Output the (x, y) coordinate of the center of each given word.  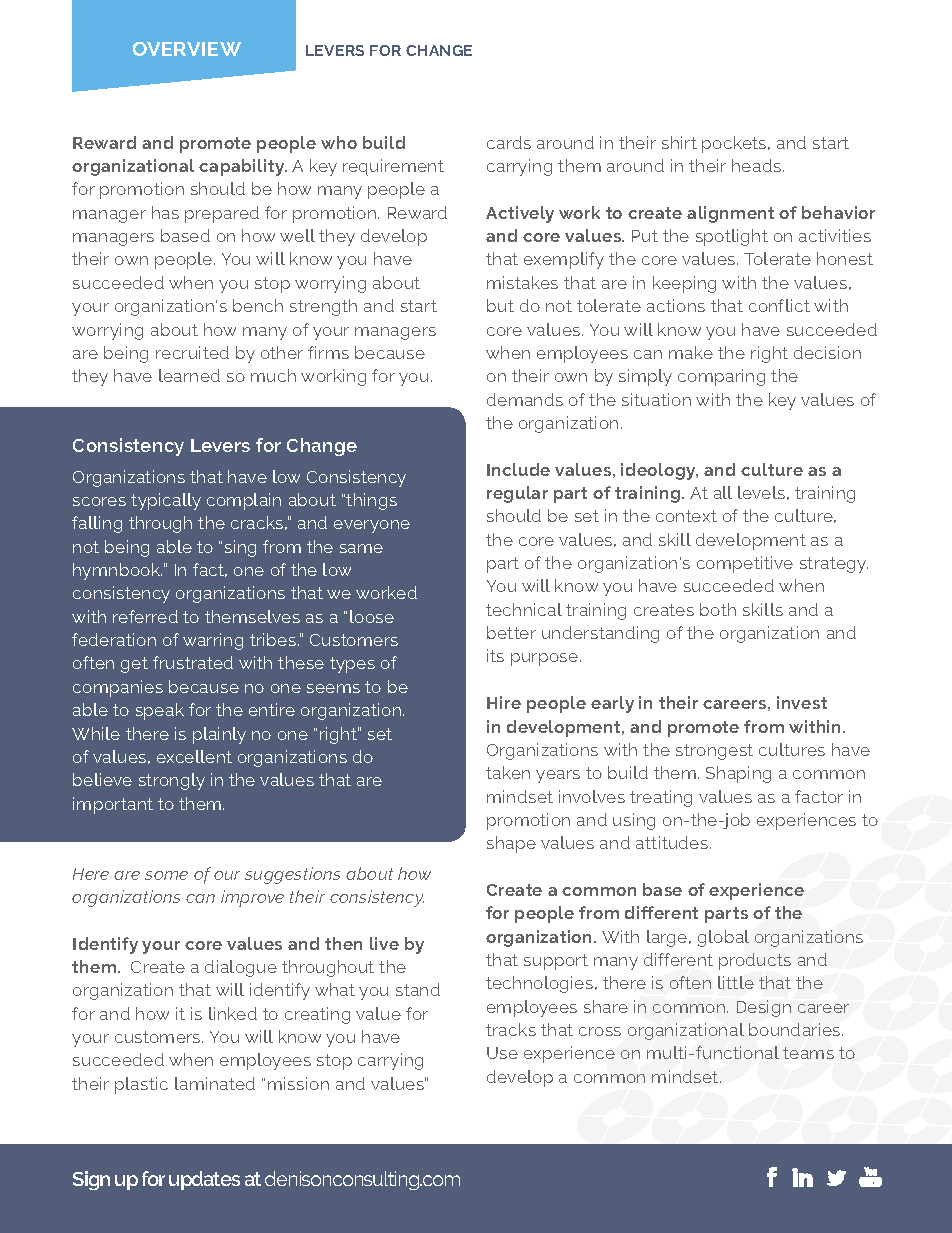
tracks (511, 1029)
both (718, 609)
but (500, 305)
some (166, 875)
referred (145, 616)
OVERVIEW (187, 49)
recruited (192, 352)
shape (511, 844)
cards (509, 142)
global (723, 938)
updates (204, 1180)
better (511, 632)
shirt (679, 142)
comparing (721, 377)
